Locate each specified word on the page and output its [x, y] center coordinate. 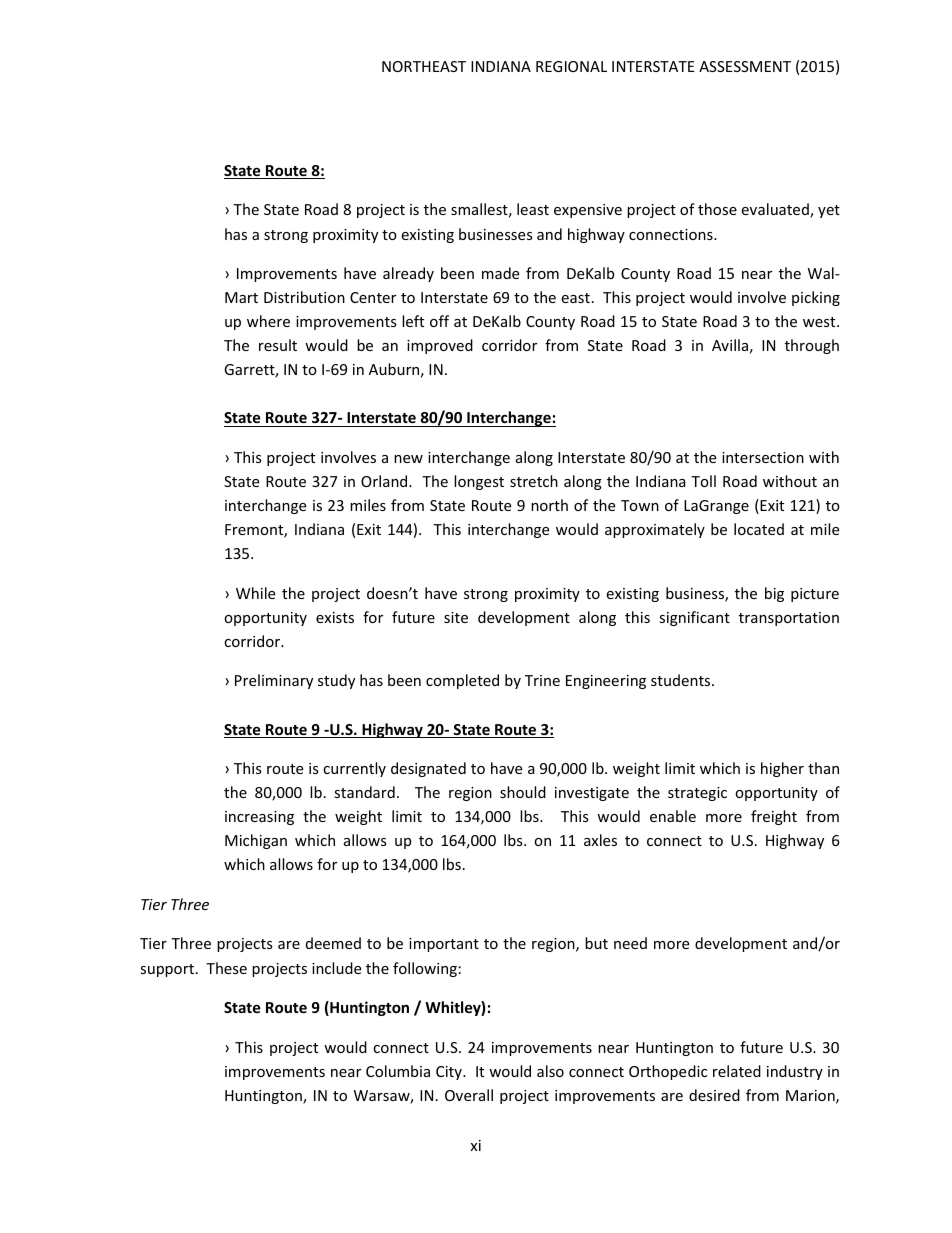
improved [440, 346]
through [812, 346]
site [456, 617]
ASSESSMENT [745, 66]
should [523, 792]
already [408, 274]
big [774, 594]
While [255, 593]
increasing [259, 818]
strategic [697, 794]
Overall [469, 1095]
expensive [588, 211]
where [268, 321]
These [226, 968]
